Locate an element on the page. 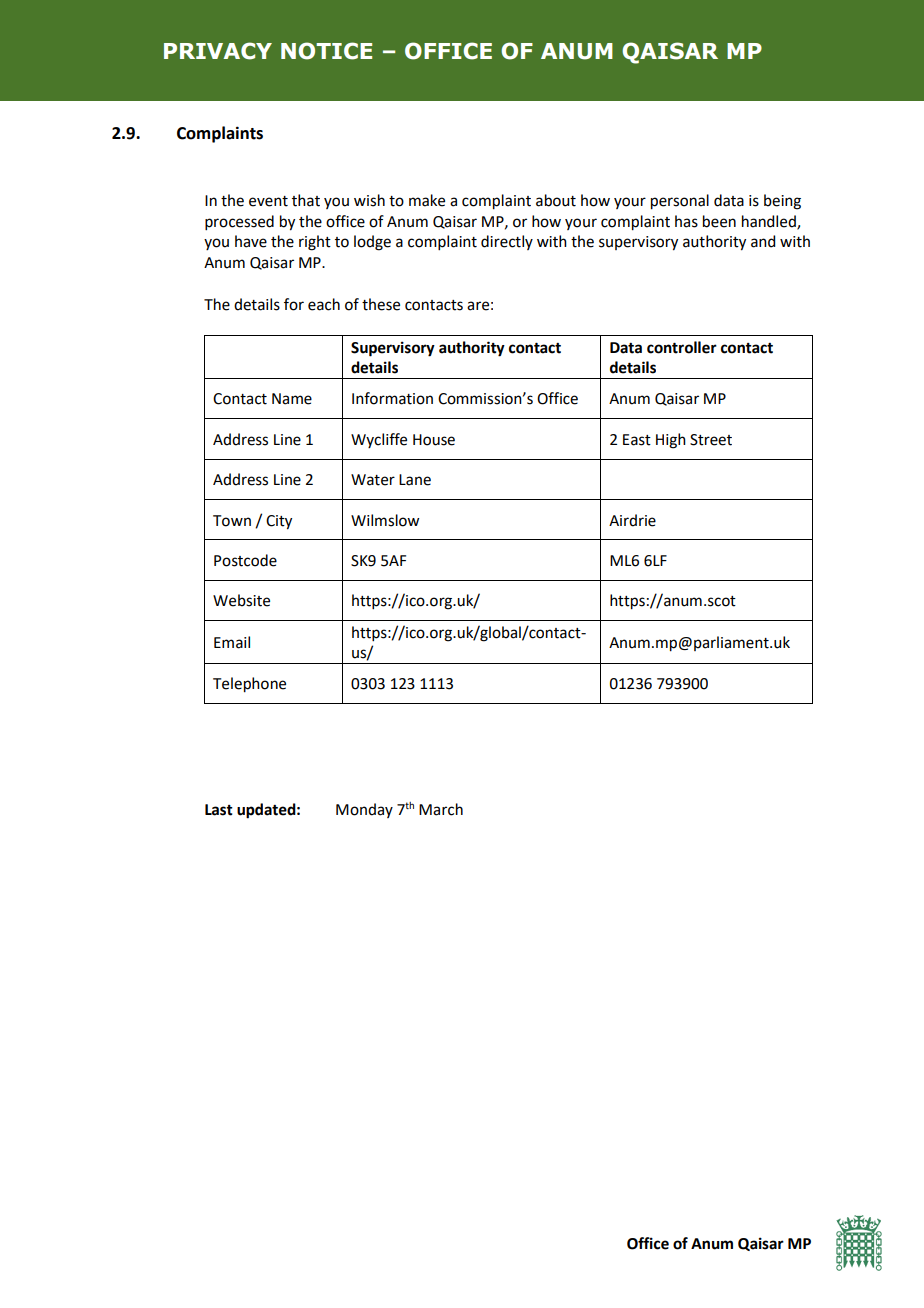 The image size is (924, 1308). Last is located at coordinates (219, 810).
